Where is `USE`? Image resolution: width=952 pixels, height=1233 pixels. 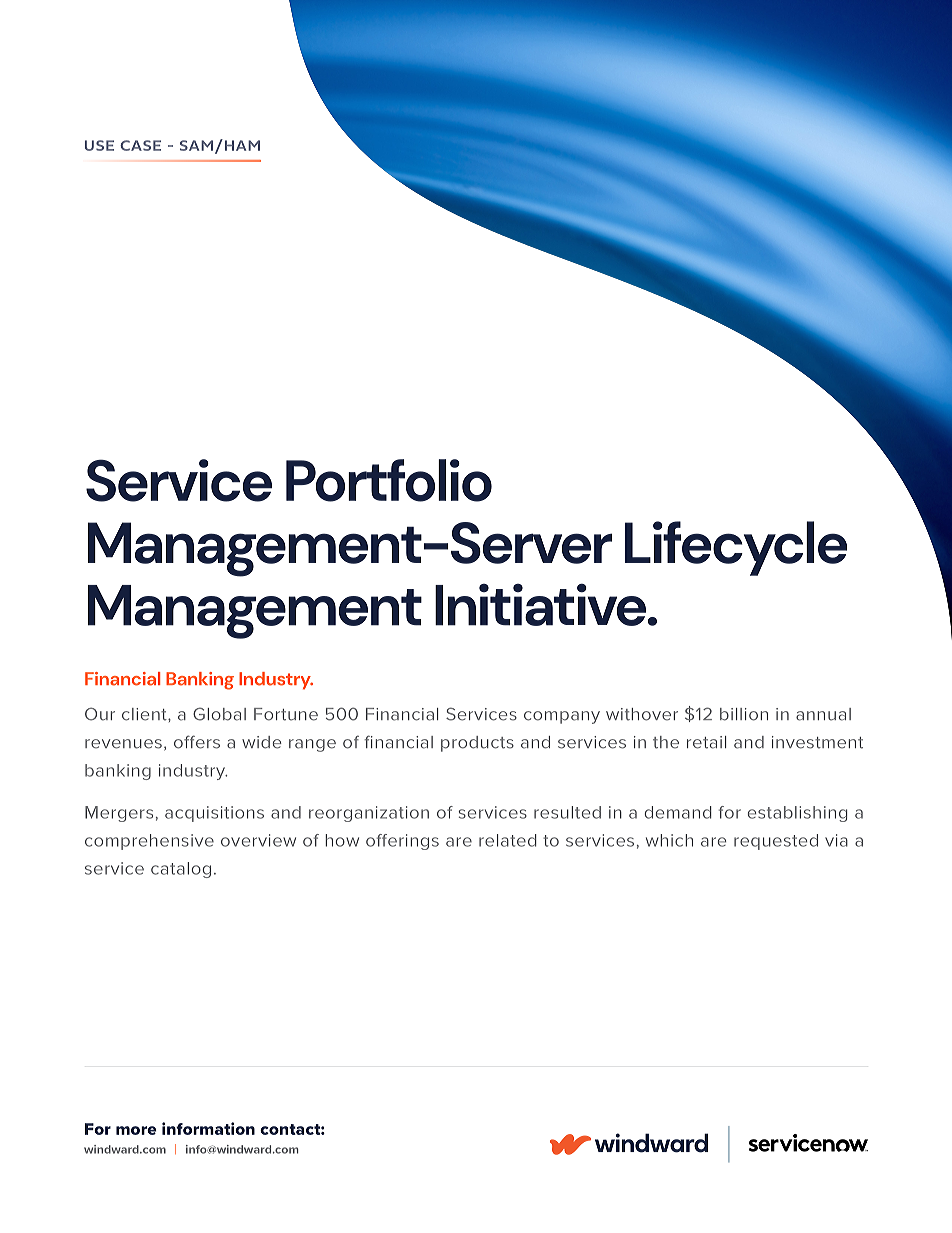 USE is located at coordinates (99, 145).
